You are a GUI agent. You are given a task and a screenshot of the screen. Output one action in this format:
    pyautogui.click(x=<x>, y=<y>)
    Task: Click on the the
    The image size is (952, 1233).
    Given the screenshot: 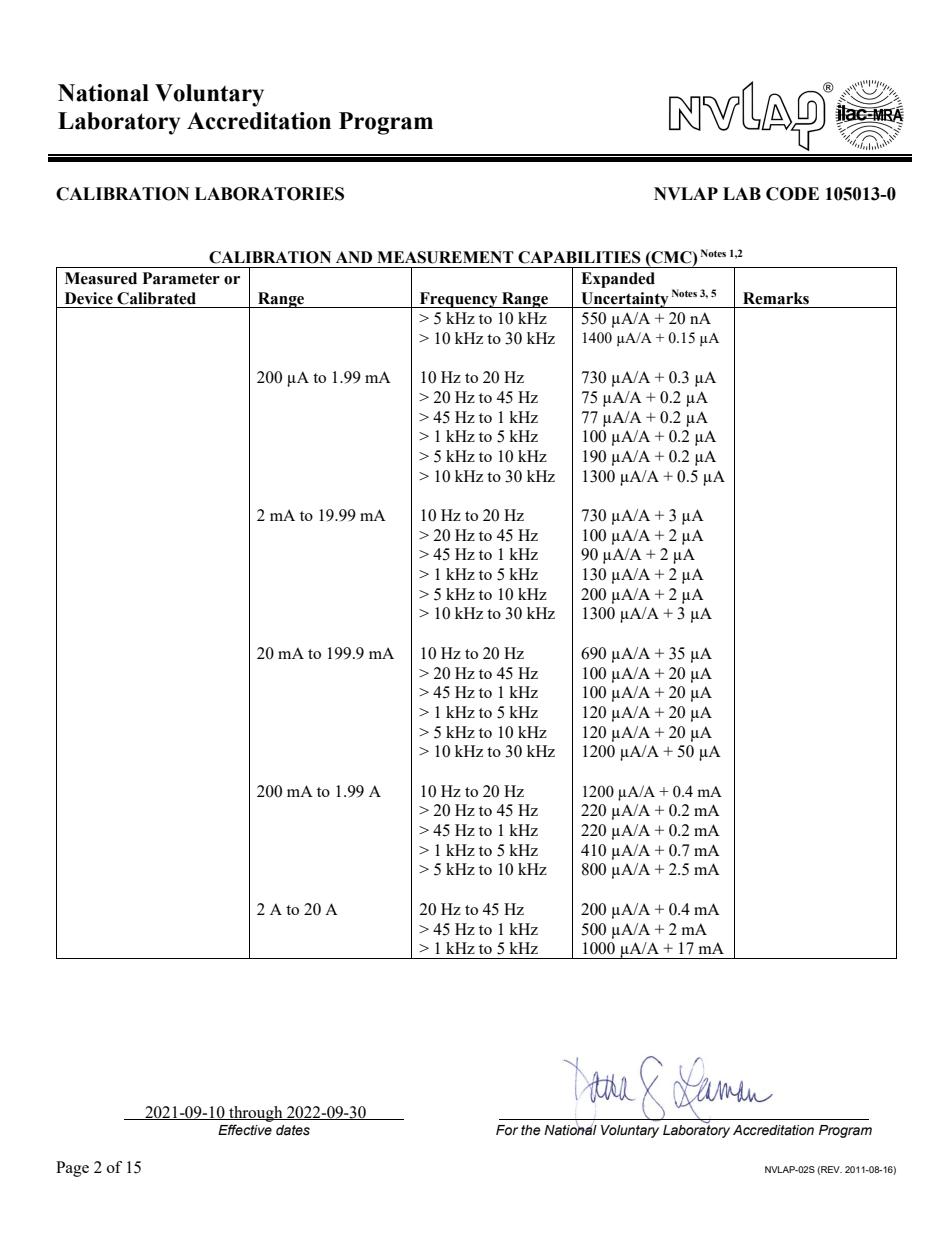 What is the action you would take?
    pyautogui.click(x=531, y=1130)
